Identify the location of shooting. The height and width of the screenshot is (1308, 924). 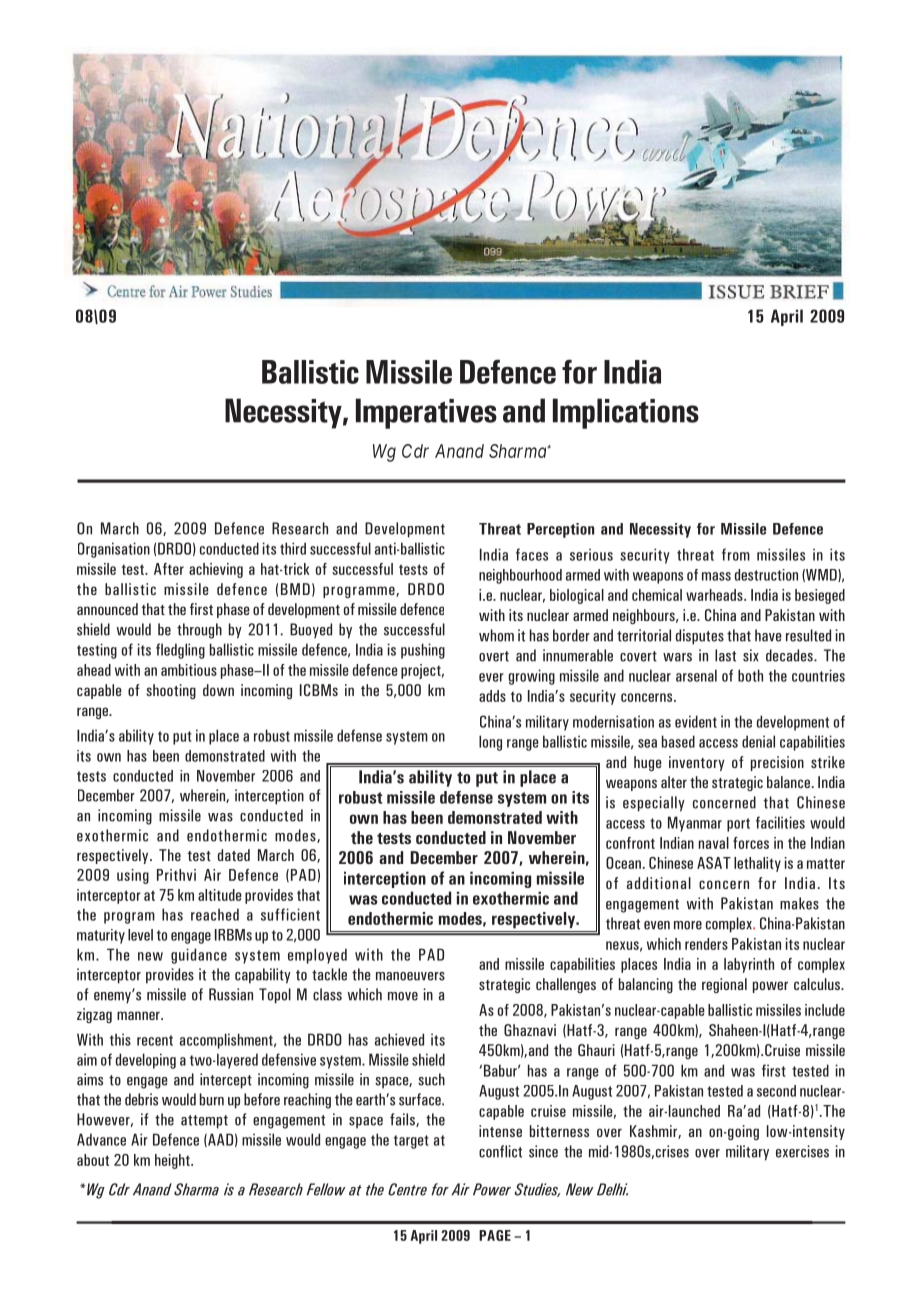
(171, 691).
